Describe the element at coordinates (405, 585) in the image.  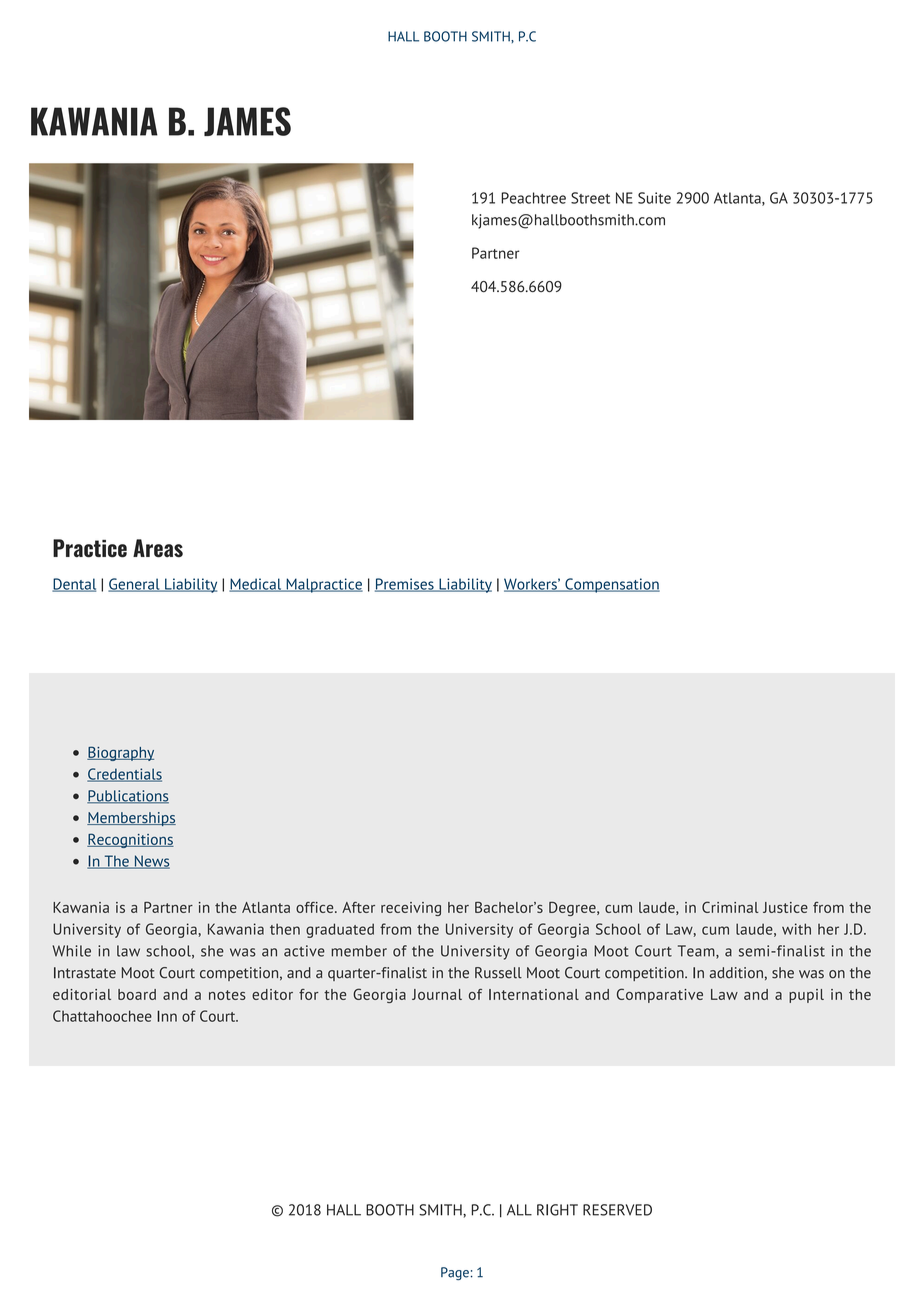
I see `Premises` at that location.
